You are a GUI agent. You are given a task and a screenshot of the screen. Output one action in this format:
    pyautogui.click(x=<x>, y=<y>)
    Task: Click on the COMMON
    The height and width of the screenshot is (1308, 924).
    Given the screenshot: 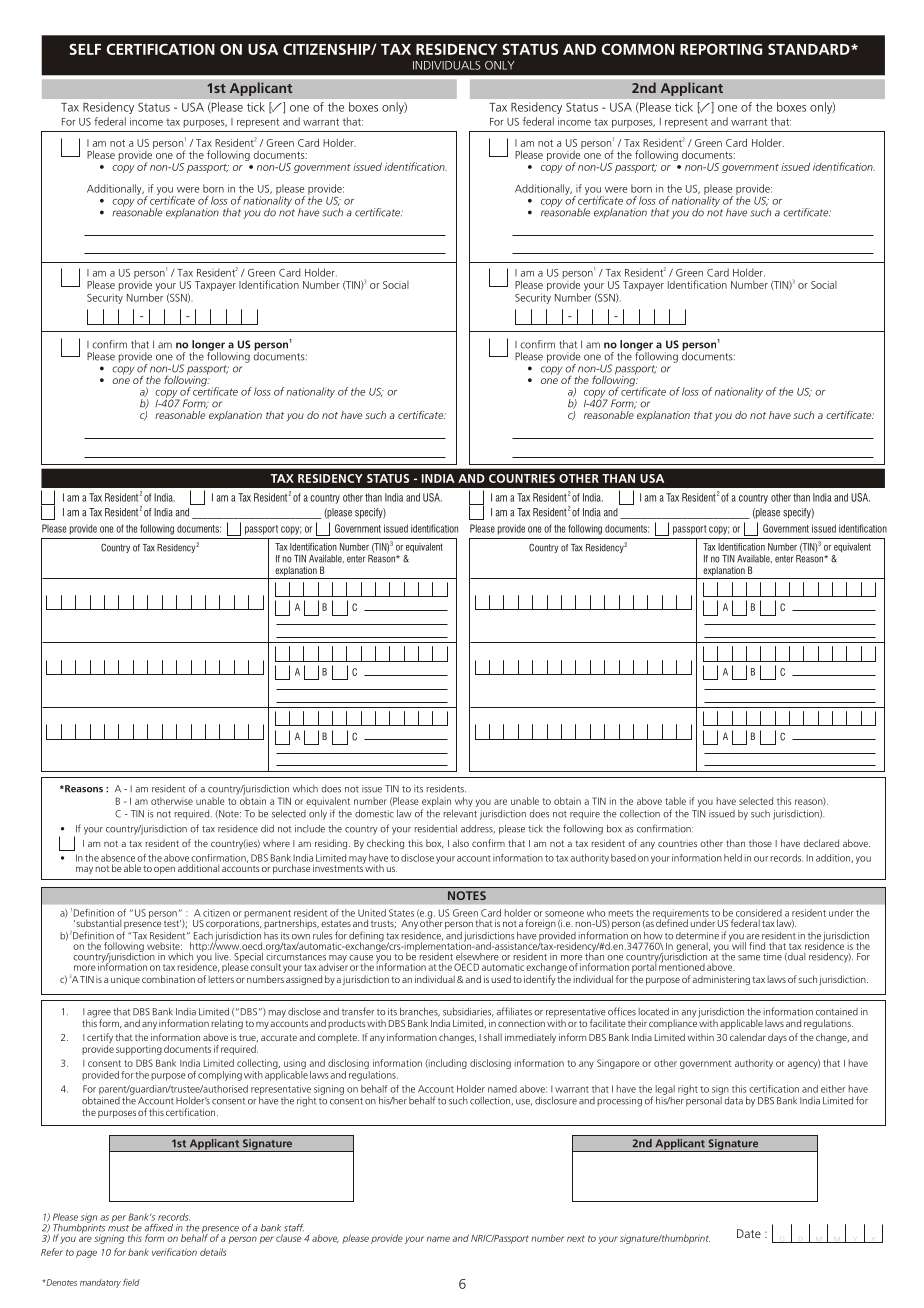 What is the action you would take?
    pyautogui.click(x=637, y=49)
